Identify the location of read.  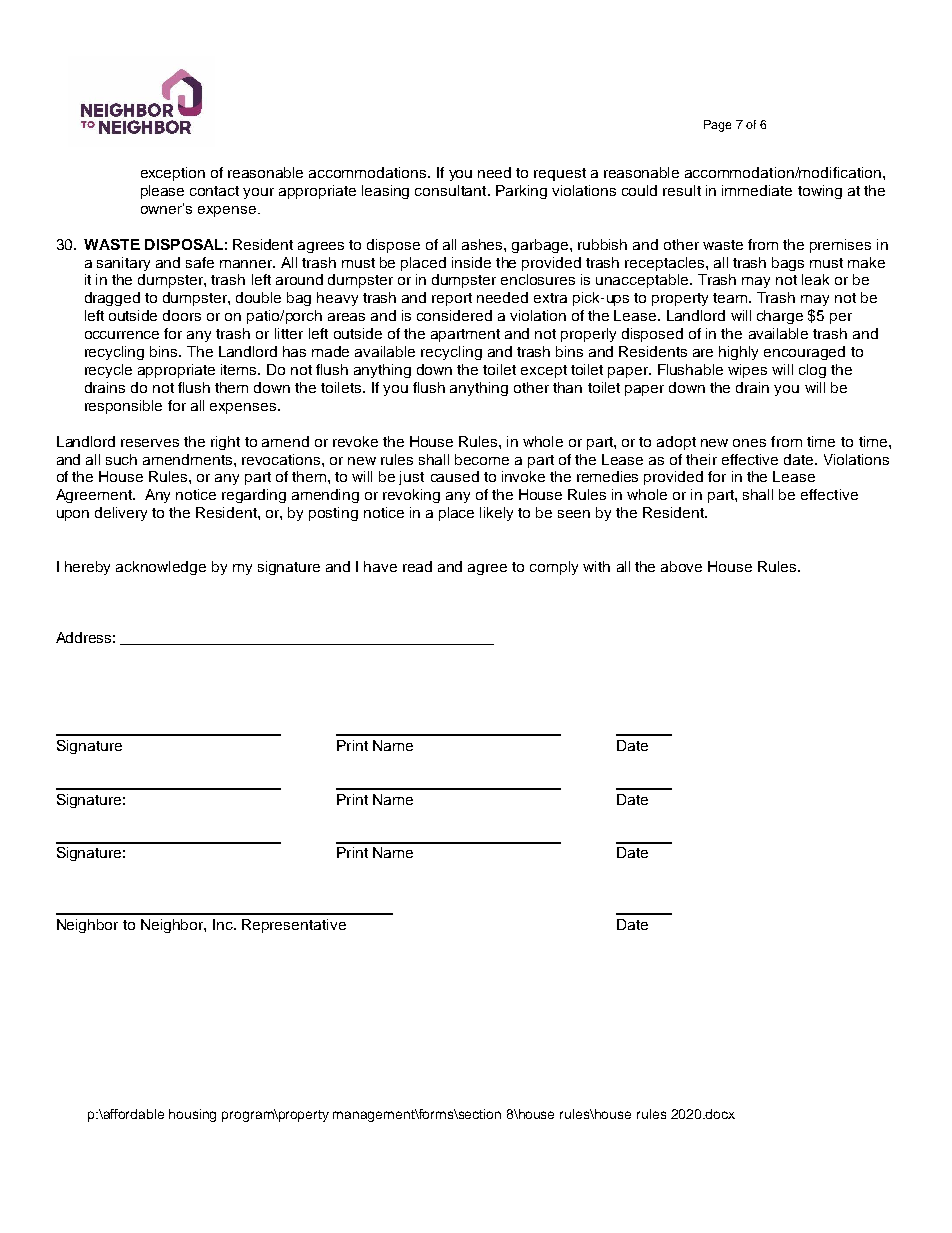
(417, 566).
